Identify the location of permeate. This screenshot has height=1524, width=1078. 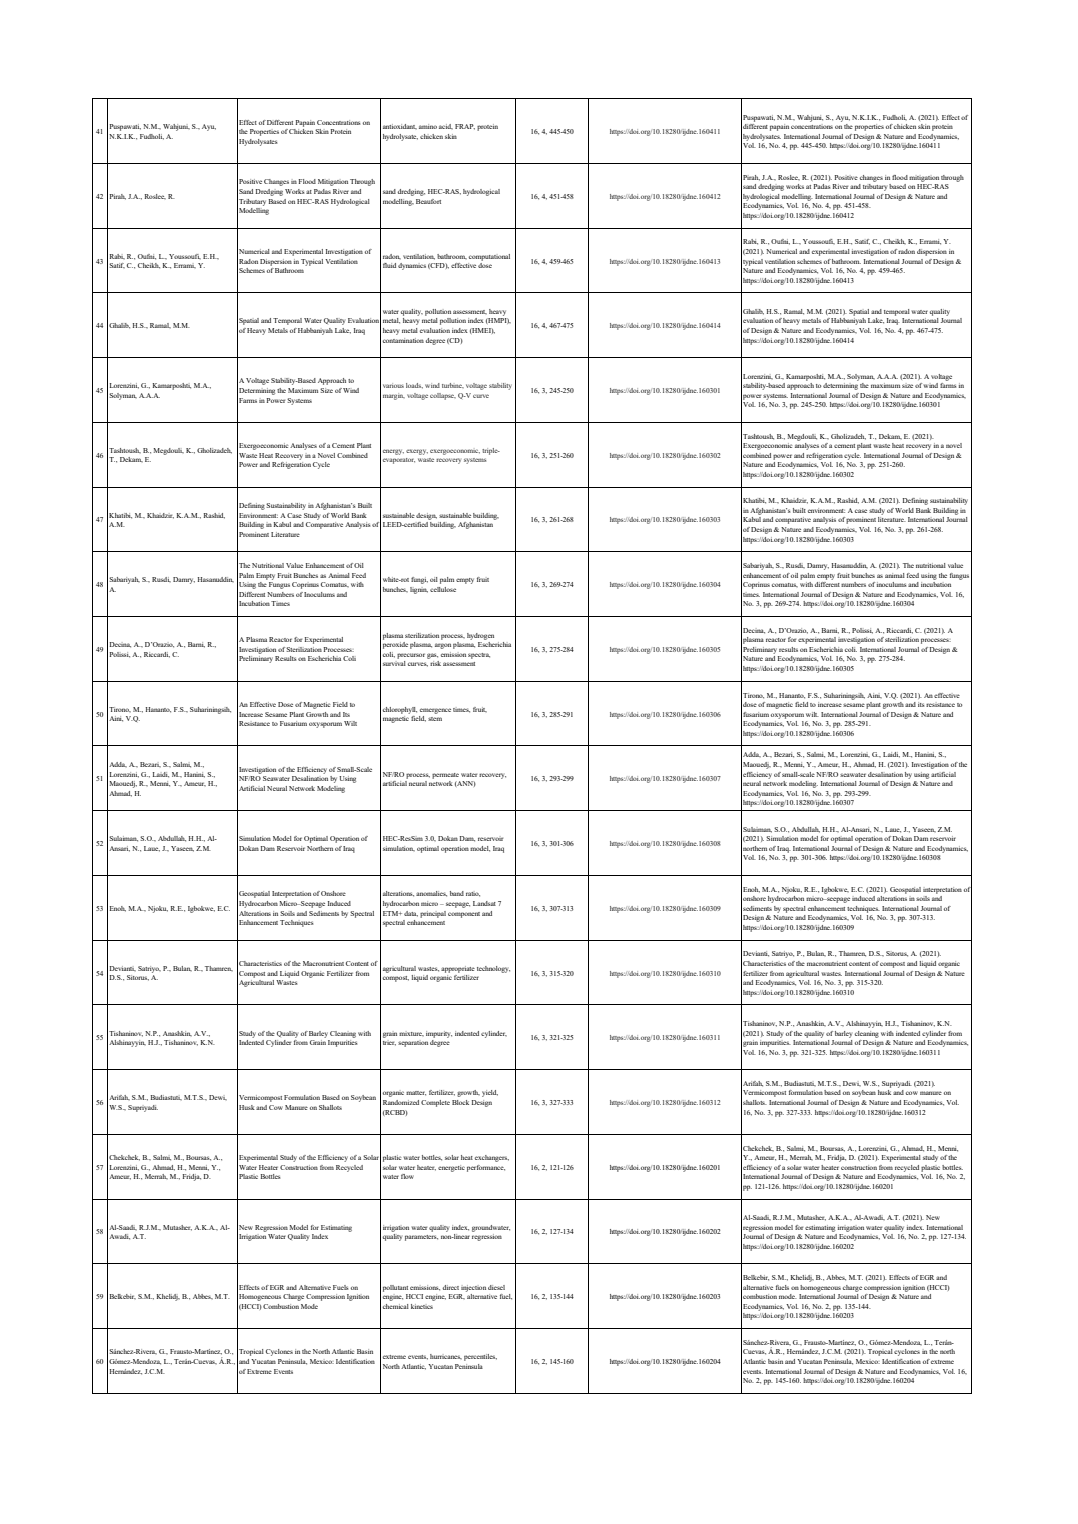
(445, 776).
